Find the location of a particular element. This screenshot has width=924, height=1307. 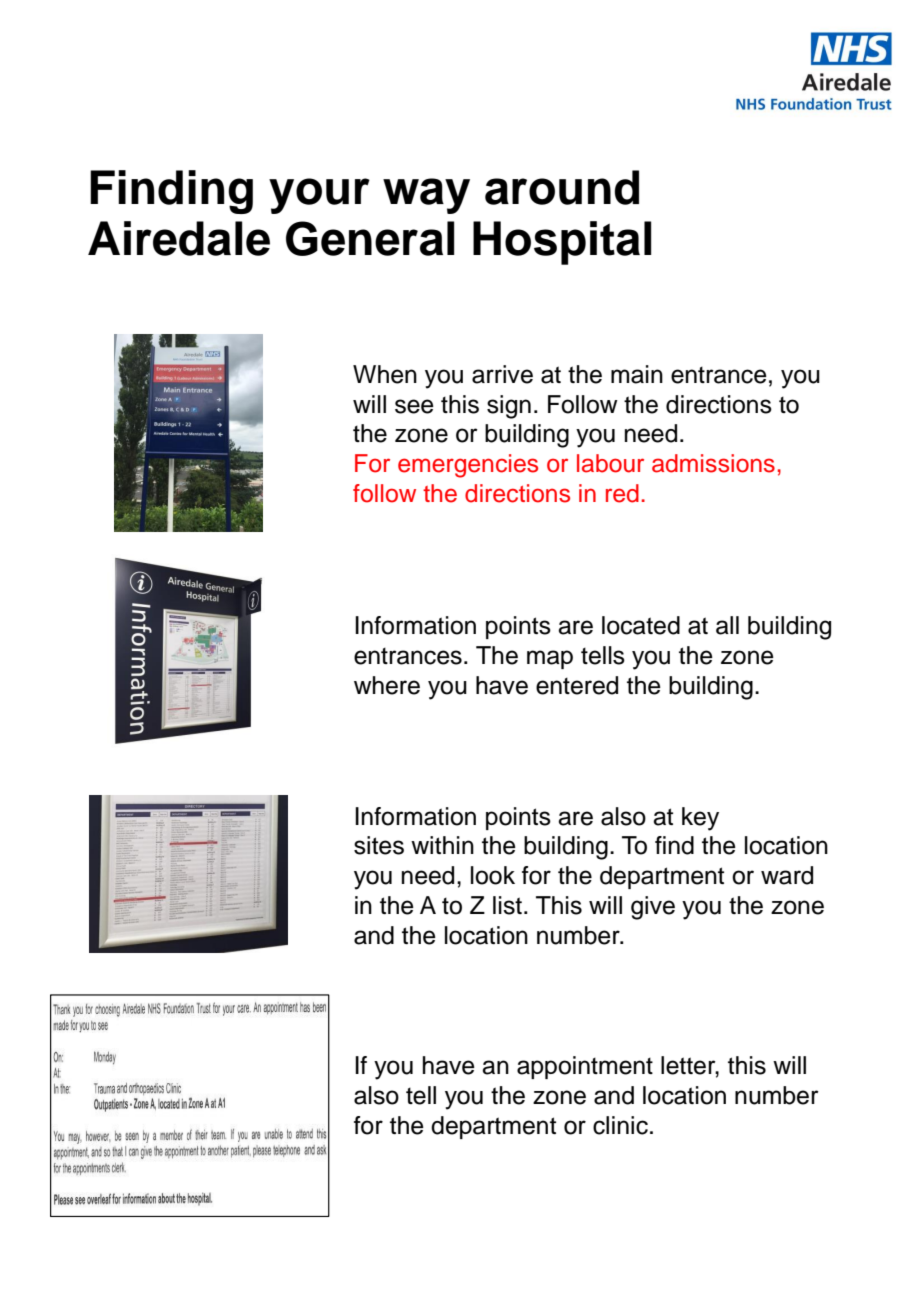

look is located at coordinates (493, 875).
